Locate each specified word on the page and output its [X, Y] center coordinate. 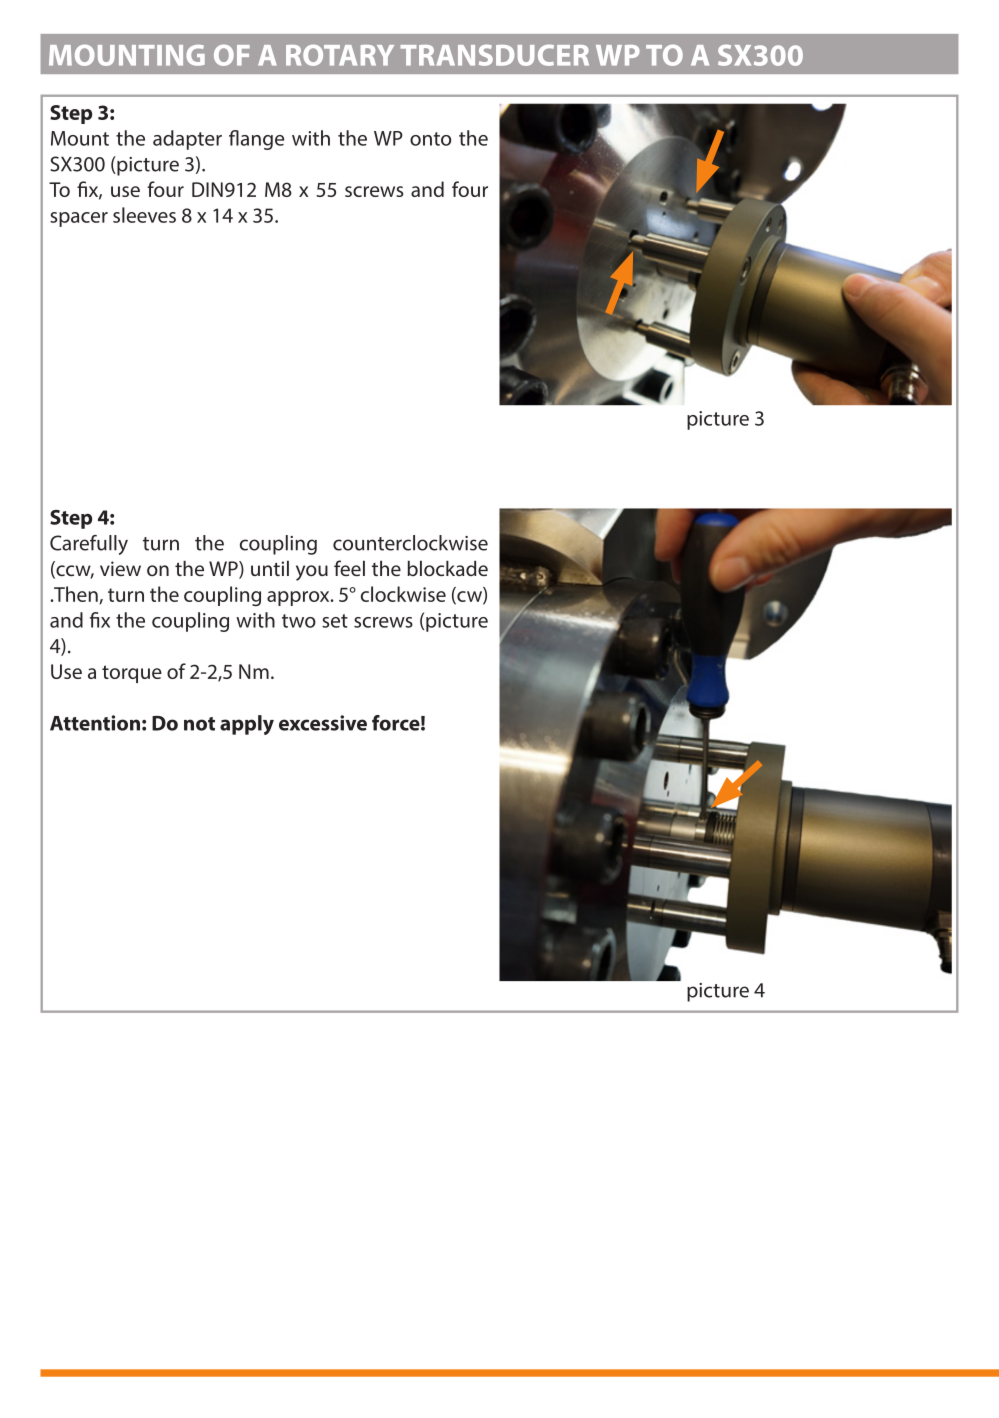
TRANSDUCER [494, 55]
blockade [447, 568]
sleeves [144, 215]
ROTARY [340, 55]
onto [430, 139]
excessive [323, 723]
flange [256, 140]
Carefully [89, 545]
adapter [187, 140]
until [270, 568]
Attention [95, 723]
